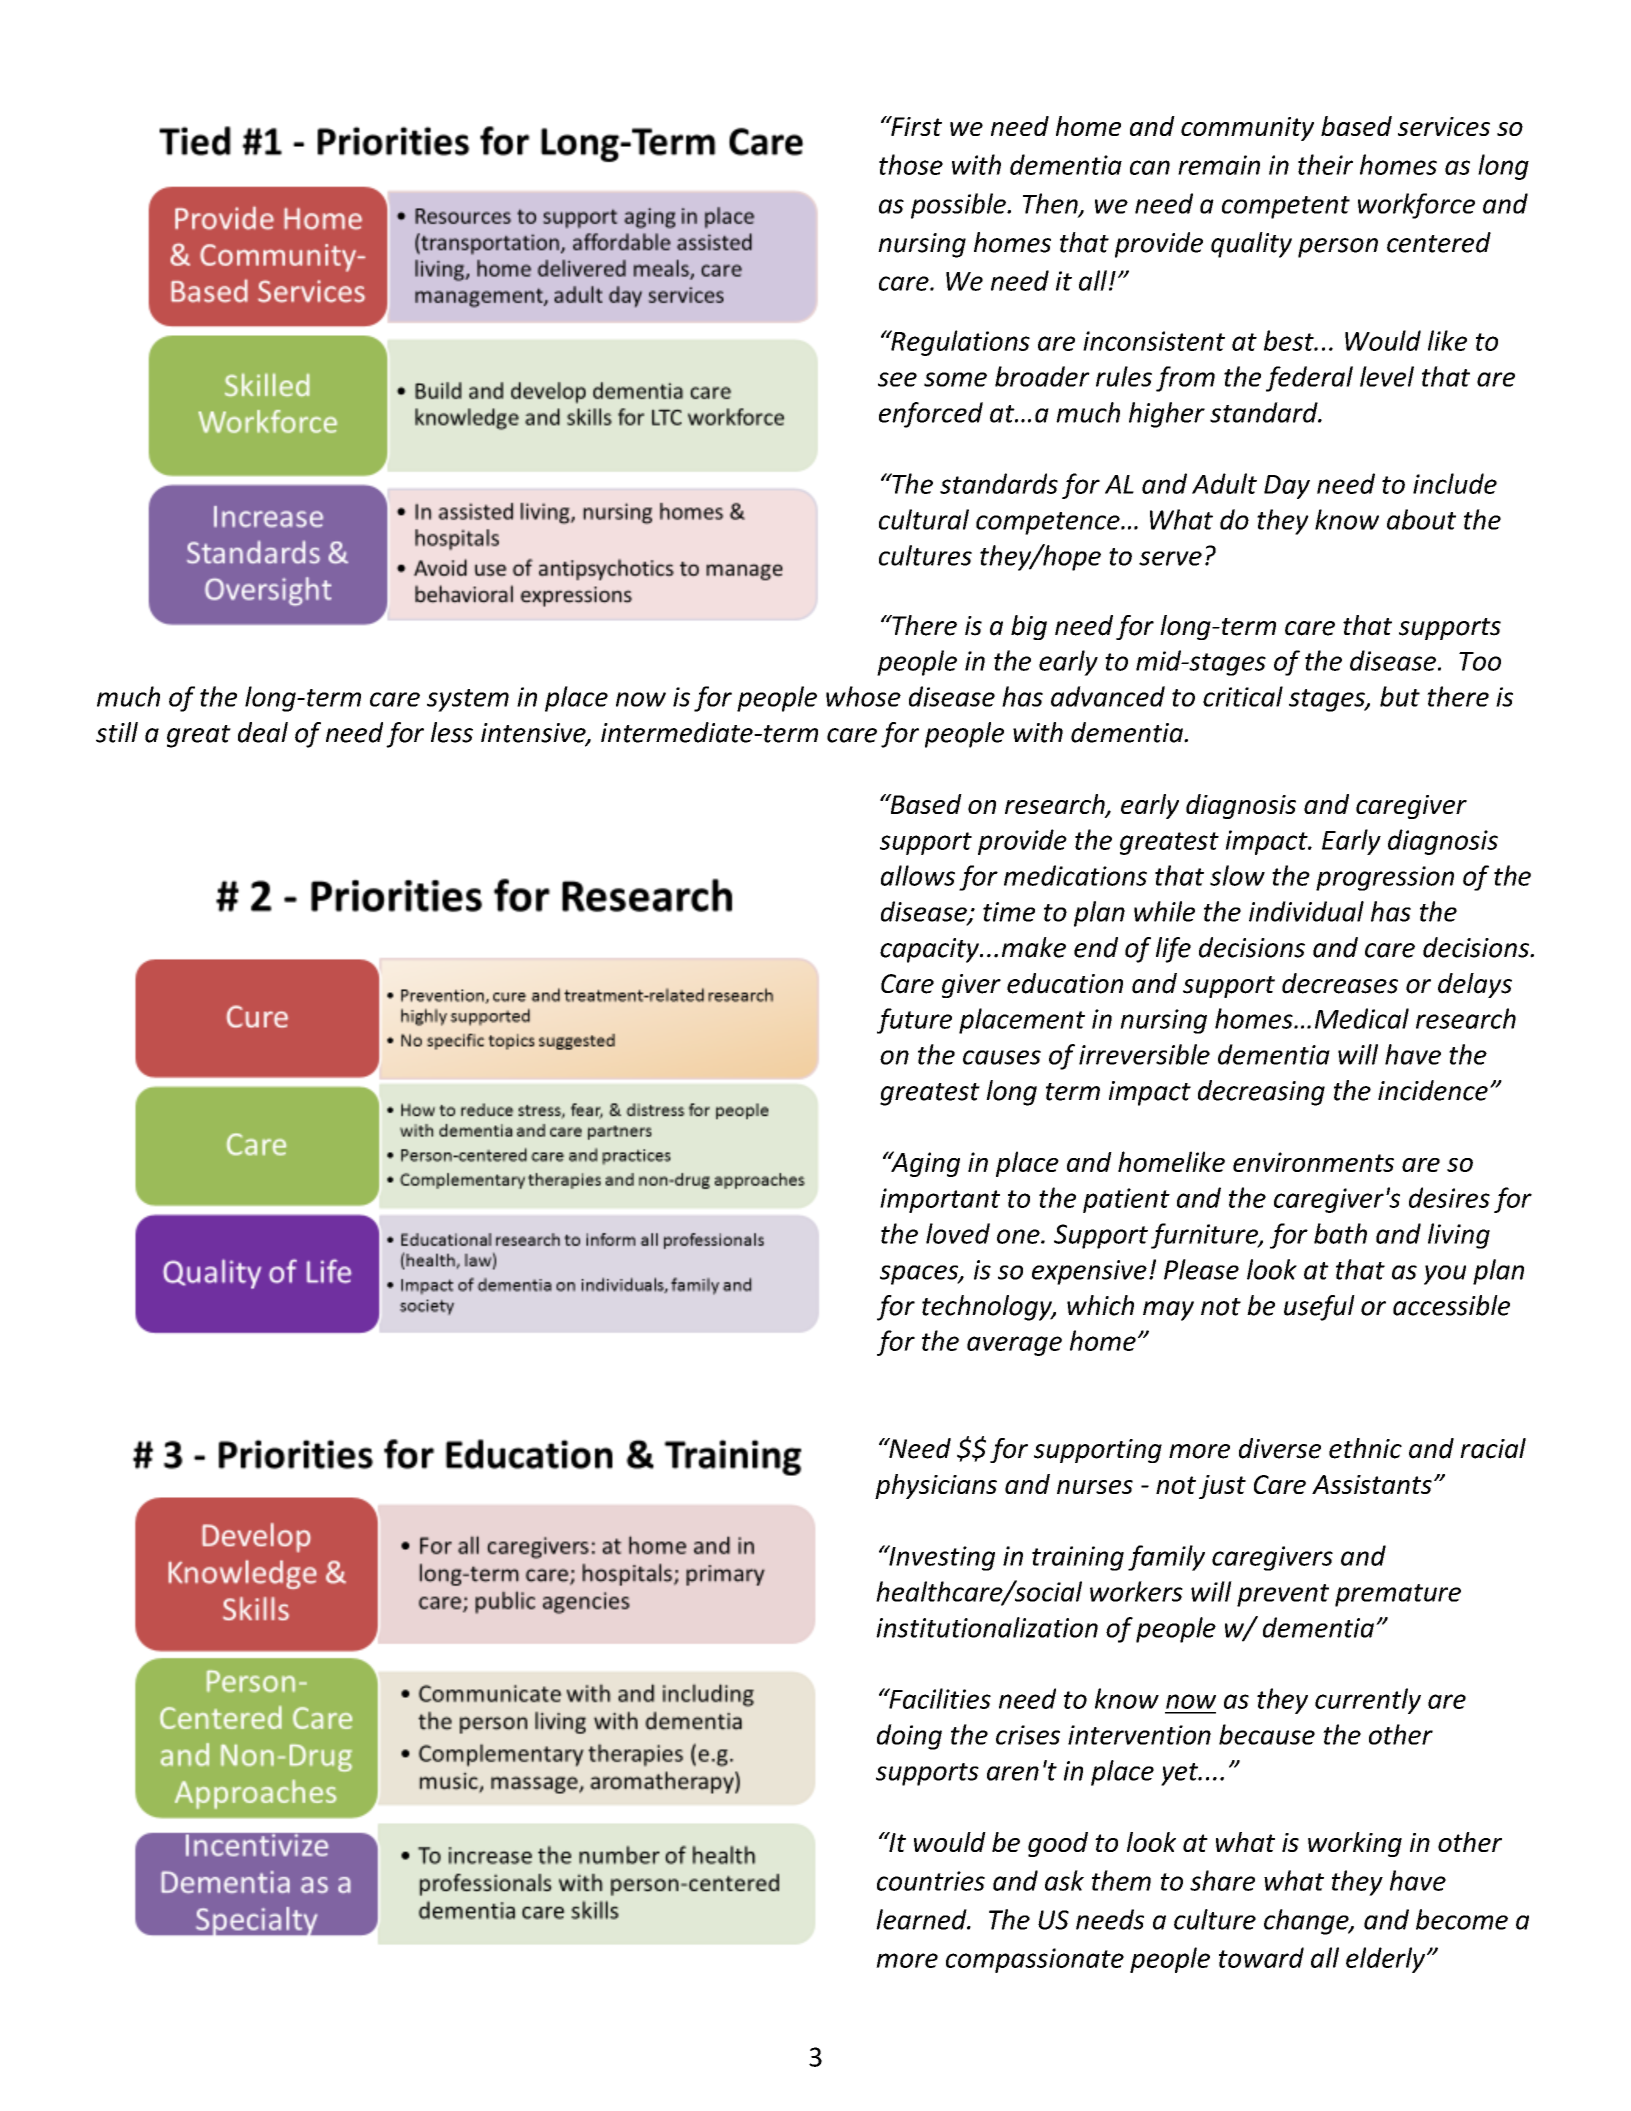 This screenshot has height=2111, width=1631. I want to click on countries, so click(931, 1881).
